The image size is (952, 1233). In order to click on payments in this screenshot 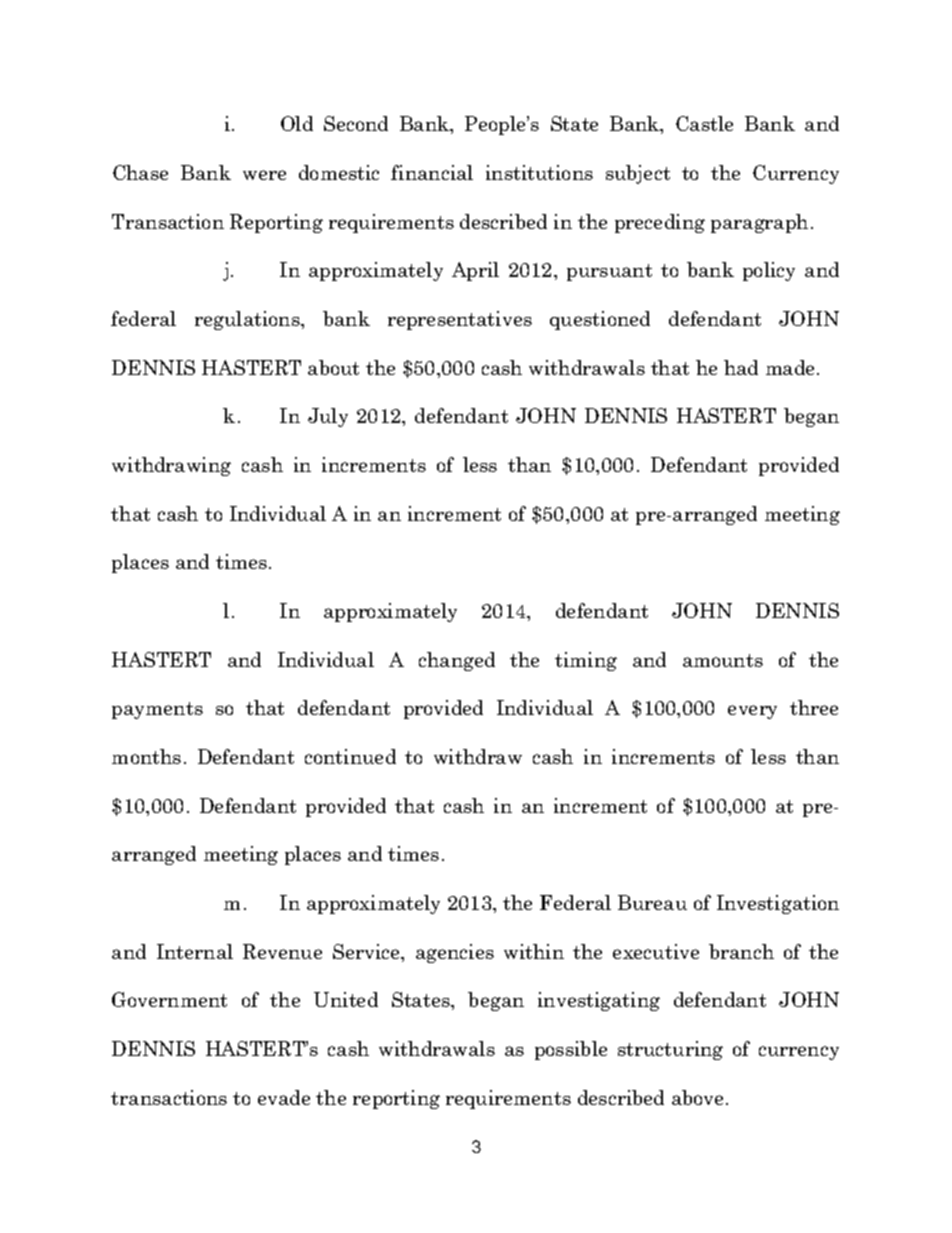, I will do `click(157, 710)`.
